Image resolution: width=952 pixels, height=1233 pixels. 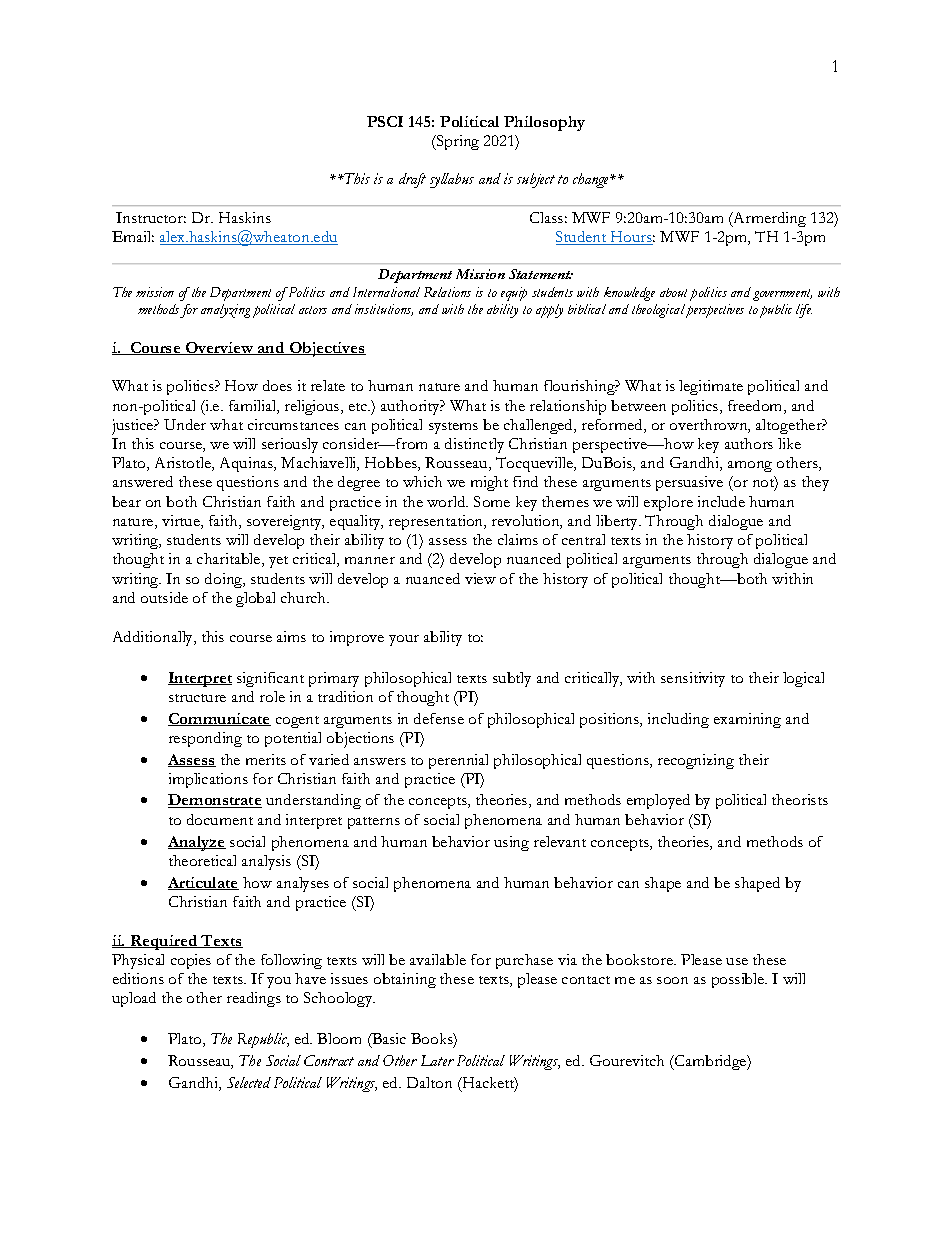 I want to click on examining, so click(x=747, y=720).
